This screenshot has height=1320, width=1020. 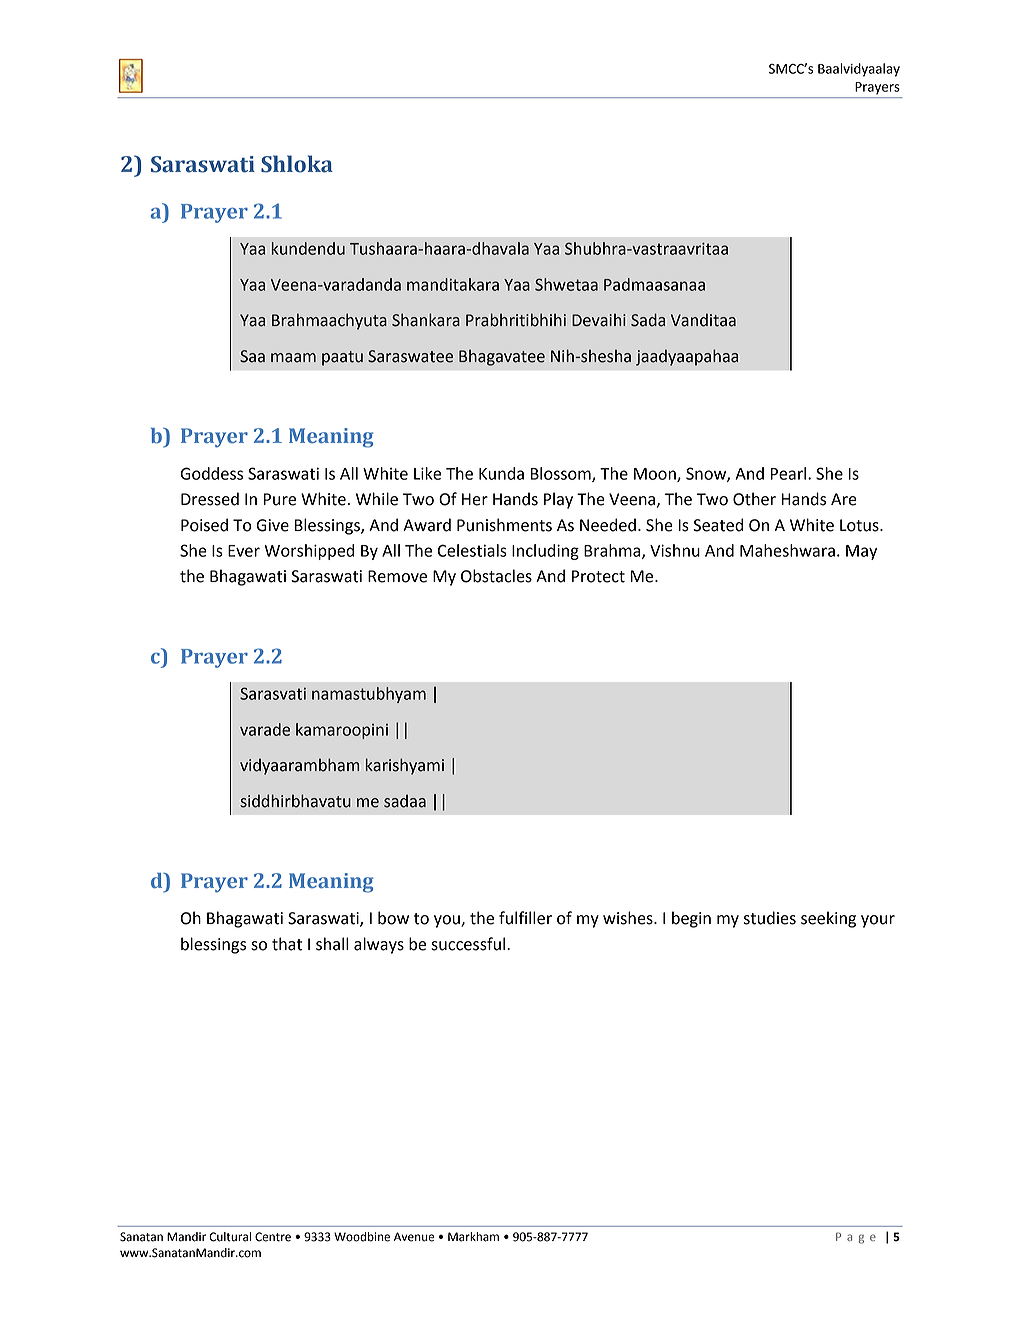 I want to click on Obstacles, so click(x=496, y=576).
